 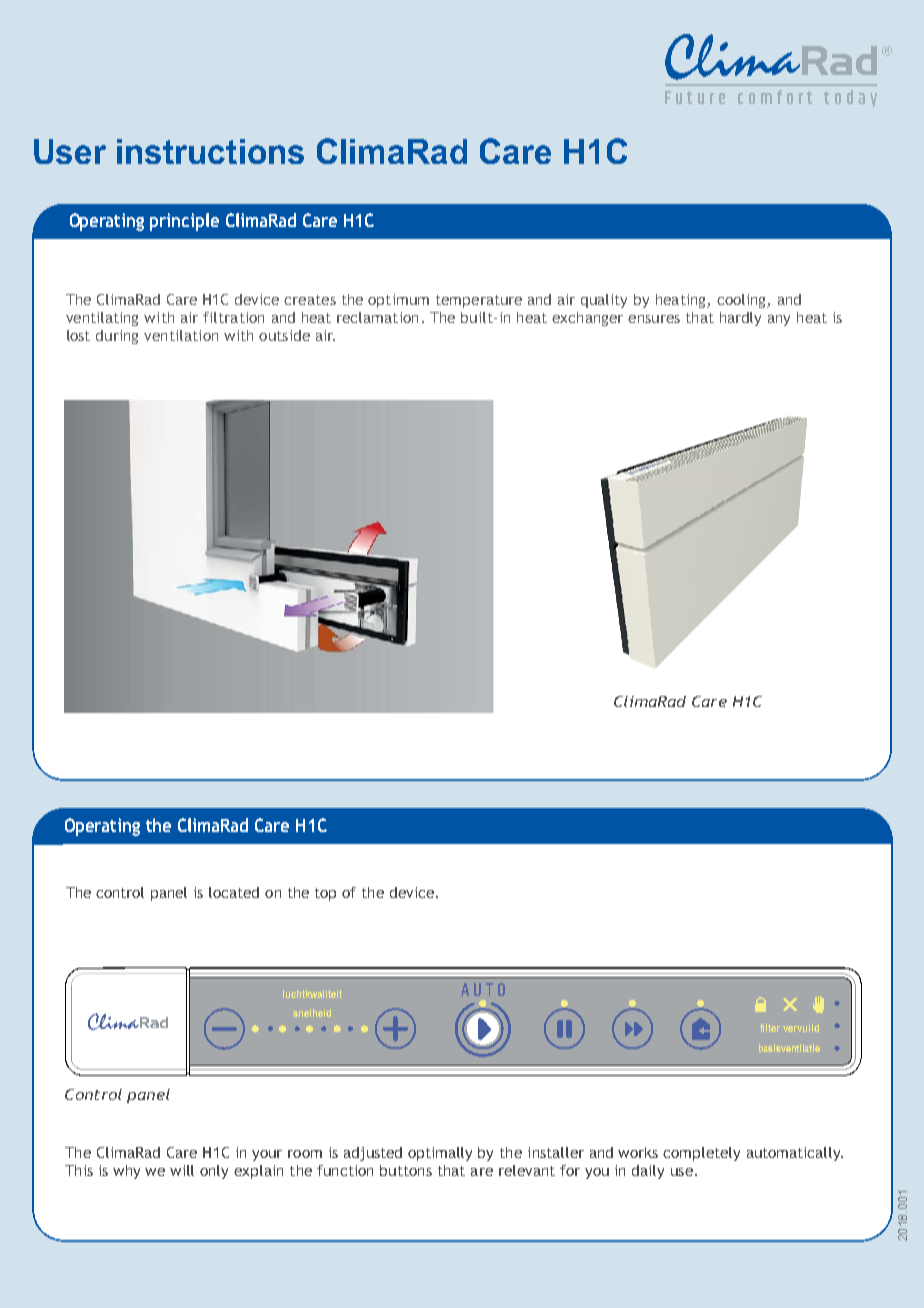 What do you see at coordinates (234, 892) in the screenshot?
I see `located` at bounding box center [234, 892].
